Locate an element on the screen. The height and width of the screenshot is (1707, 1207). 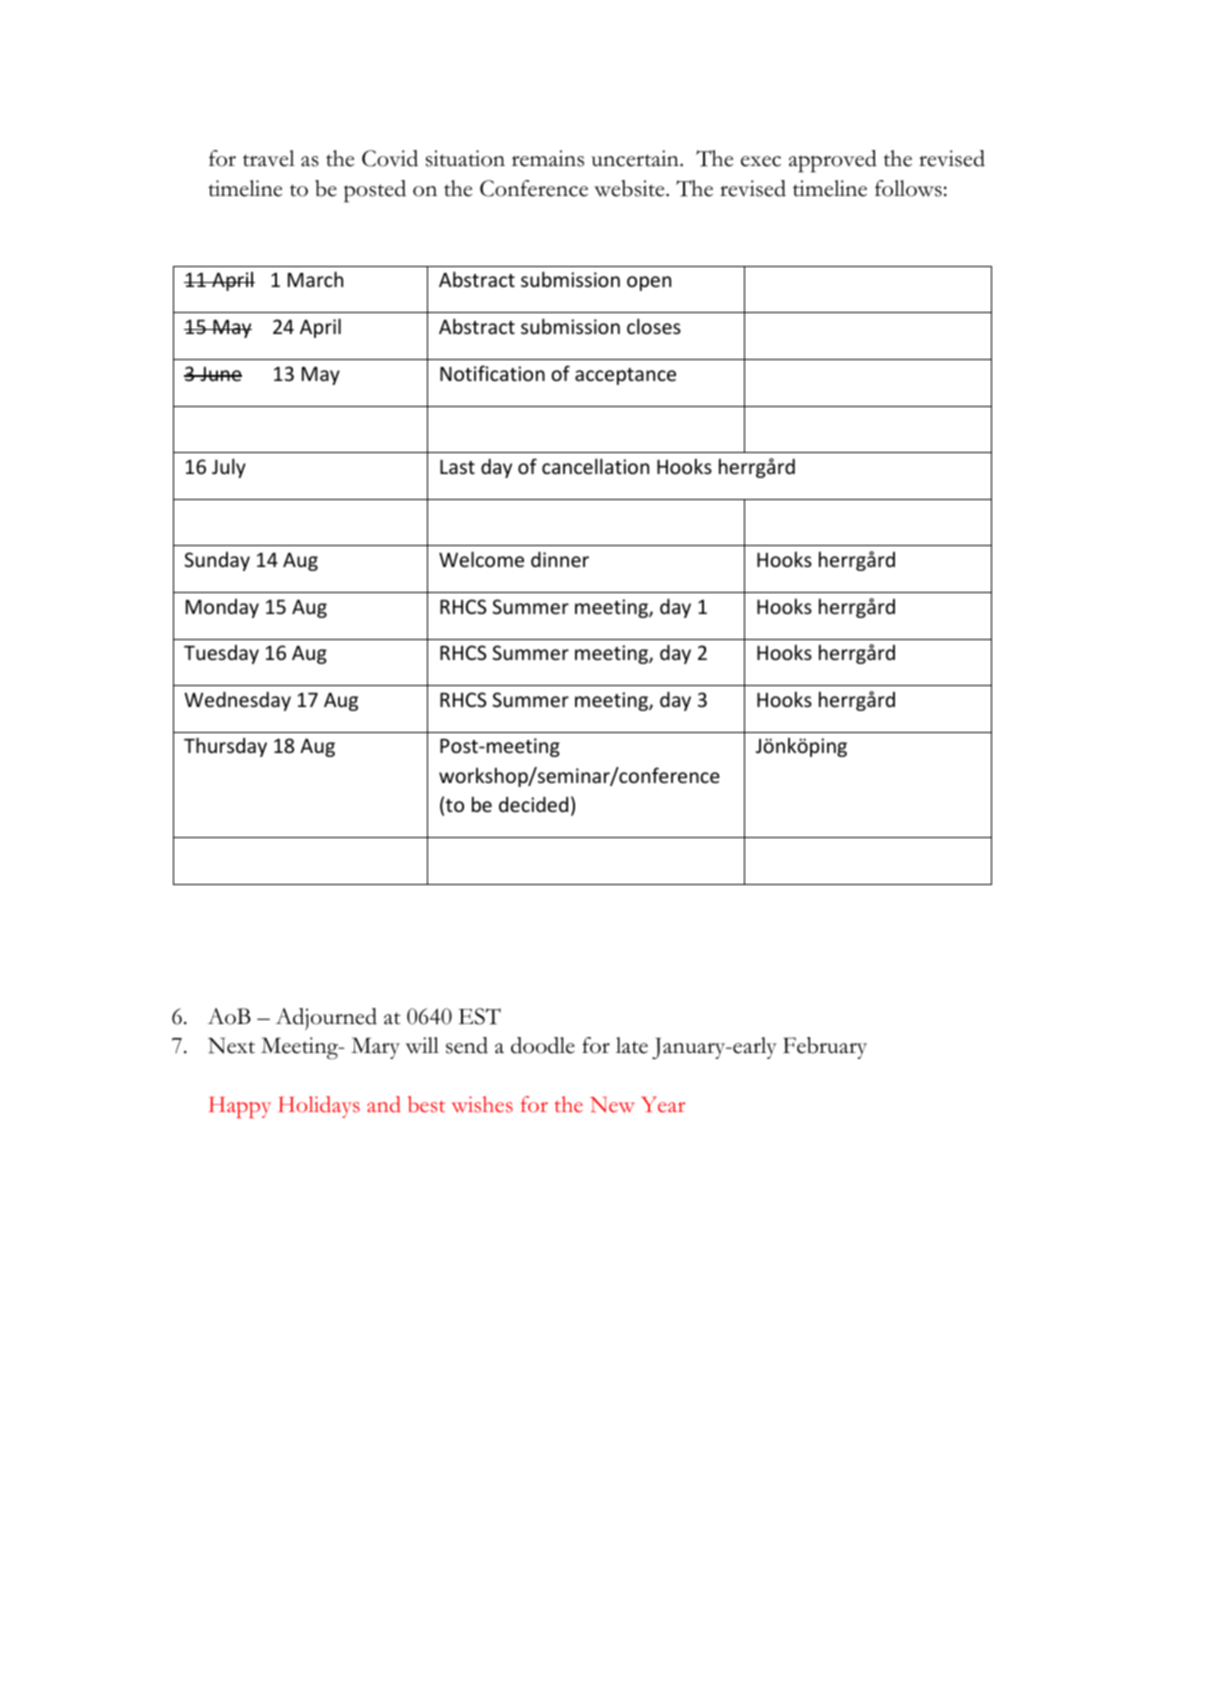
February is located at coordinates (825, 1048).
